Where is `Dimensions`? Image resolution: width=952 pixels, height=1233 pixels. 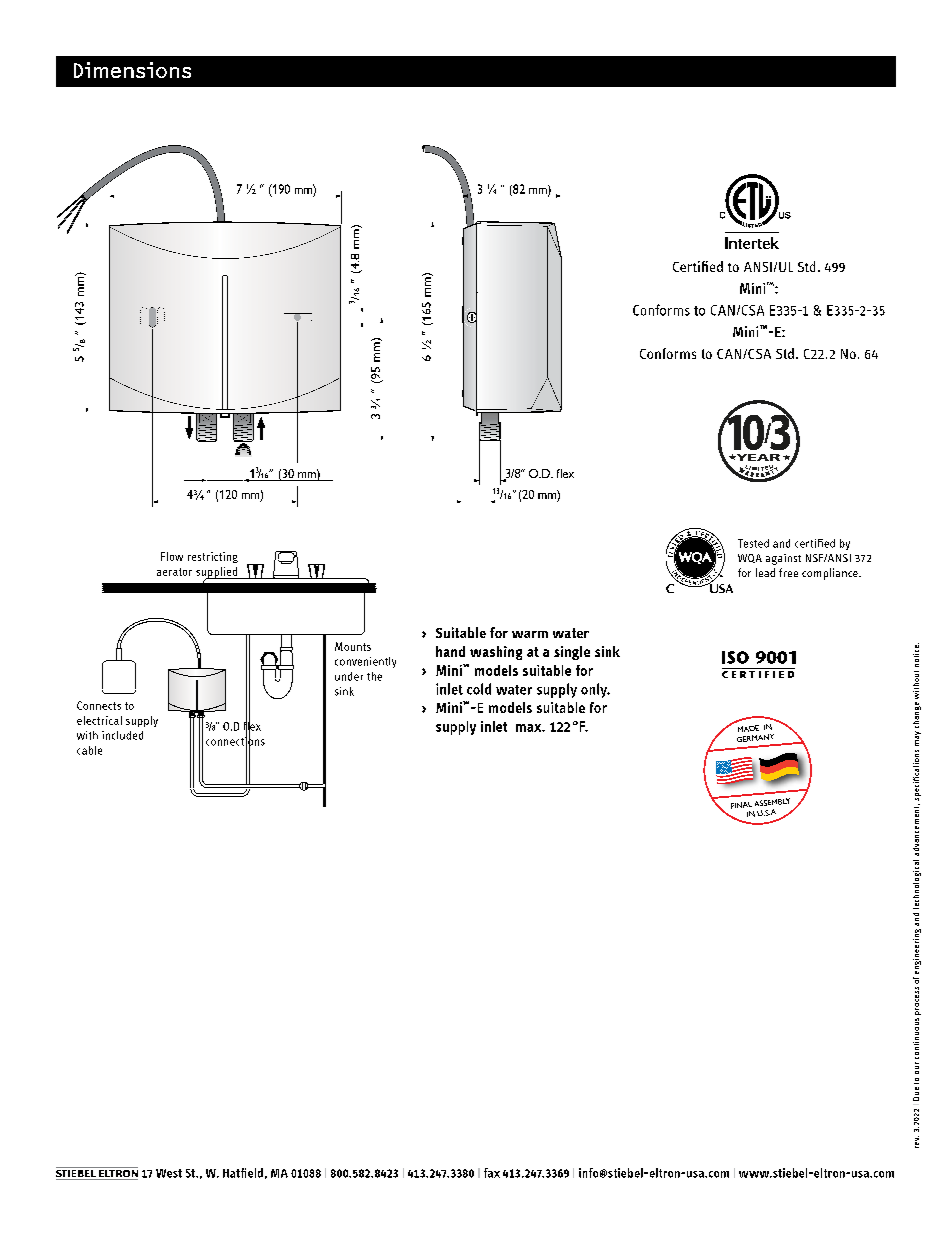
Dimensions is located at coordinates (132, 70).
